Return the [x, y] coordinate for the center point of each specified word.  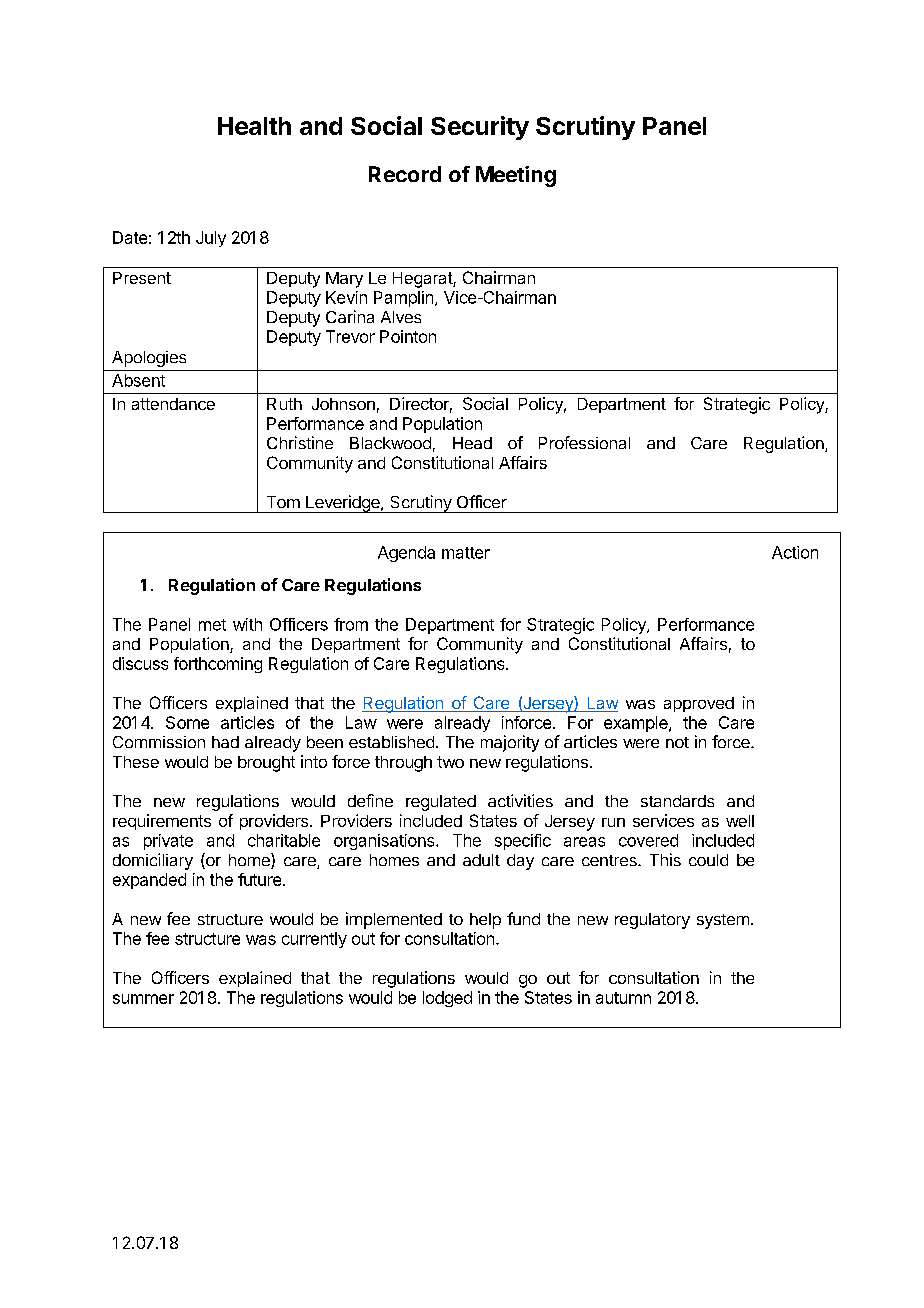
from [351, 624]
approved [699, 704]
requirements [162, 822]
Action [795, 552]
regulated [441, 803]
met [212, 625]
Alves [401, 317]
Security [480, 128]
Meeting [516, 176]
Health [254, 126]
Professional [584, 442]
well [740, 821]
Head [472, 443]
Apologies [149, 359]
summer [143, 999]
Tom [283, 502]
